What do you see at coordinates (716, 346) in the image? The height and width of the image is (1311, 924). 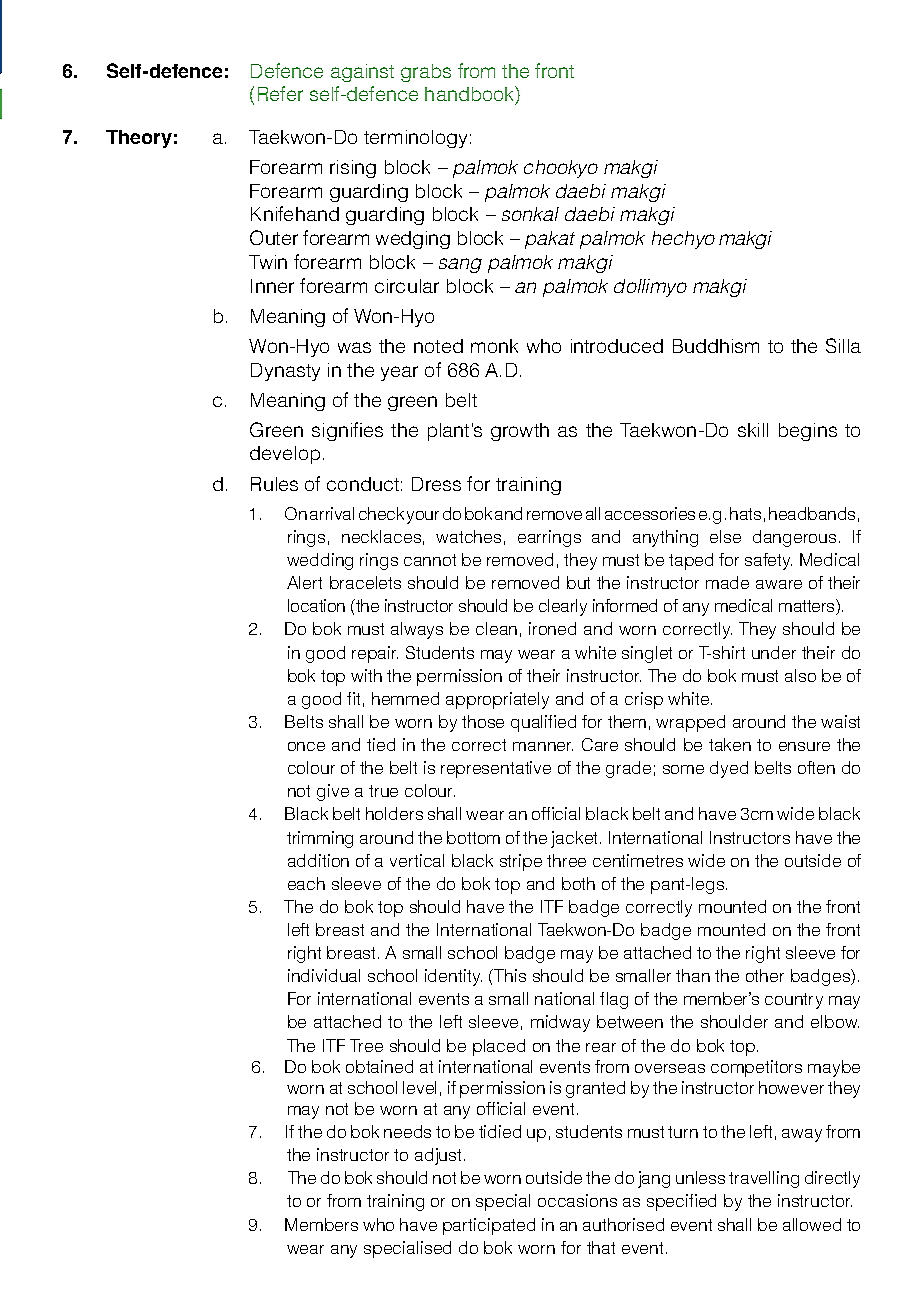 I see `Buddhism` at bounding box center [716, 346].
